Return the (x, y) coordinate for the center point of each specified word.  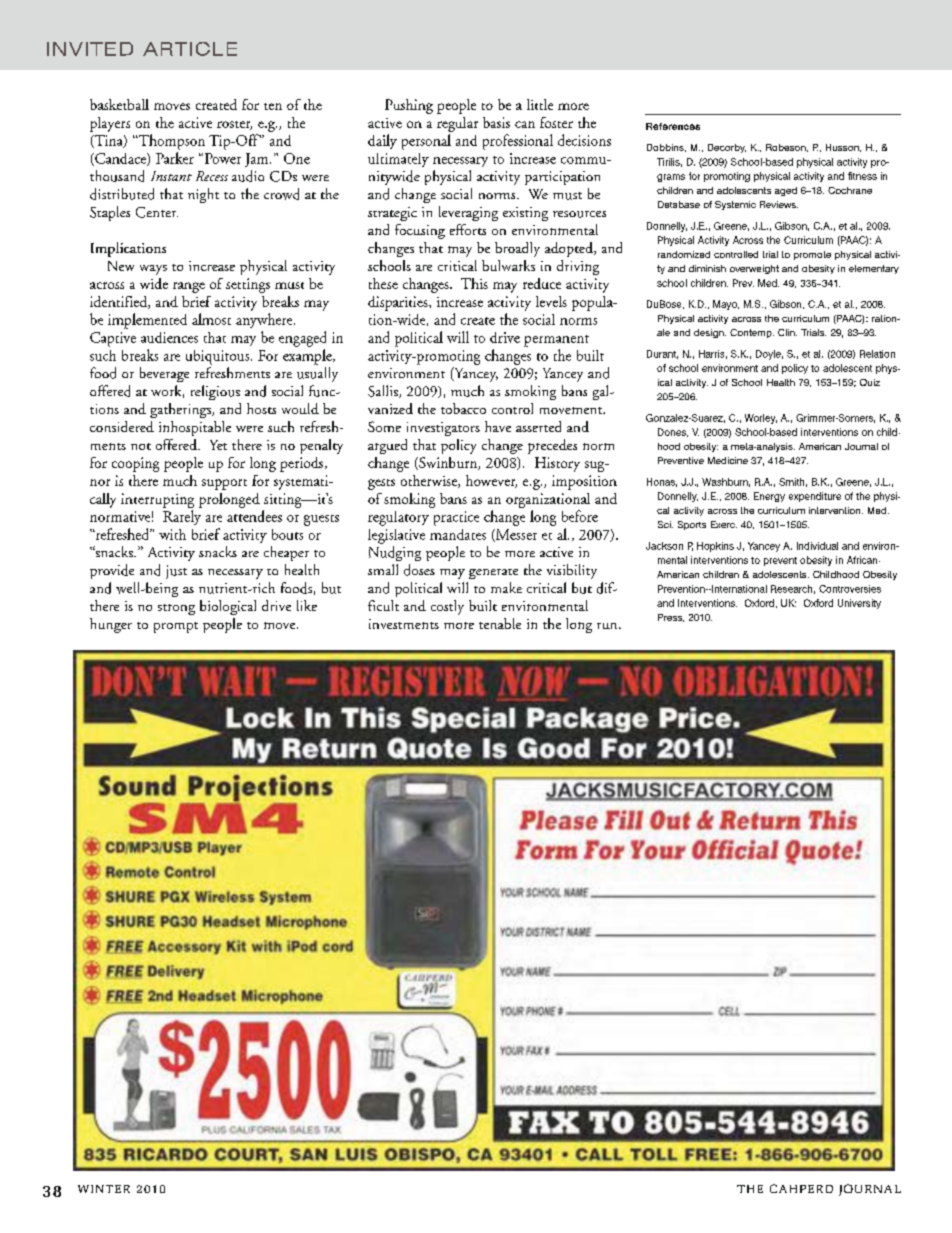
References (673, 126)
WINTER (104, 1189)
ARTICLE (190, 49)
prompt (176, 627)
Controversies (850, 589)
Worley (761, 419)
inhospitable (195, 428)
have (498, 426)
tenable (500, 623)
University (859, 604)
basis (496, 122)
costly (447, 607)
